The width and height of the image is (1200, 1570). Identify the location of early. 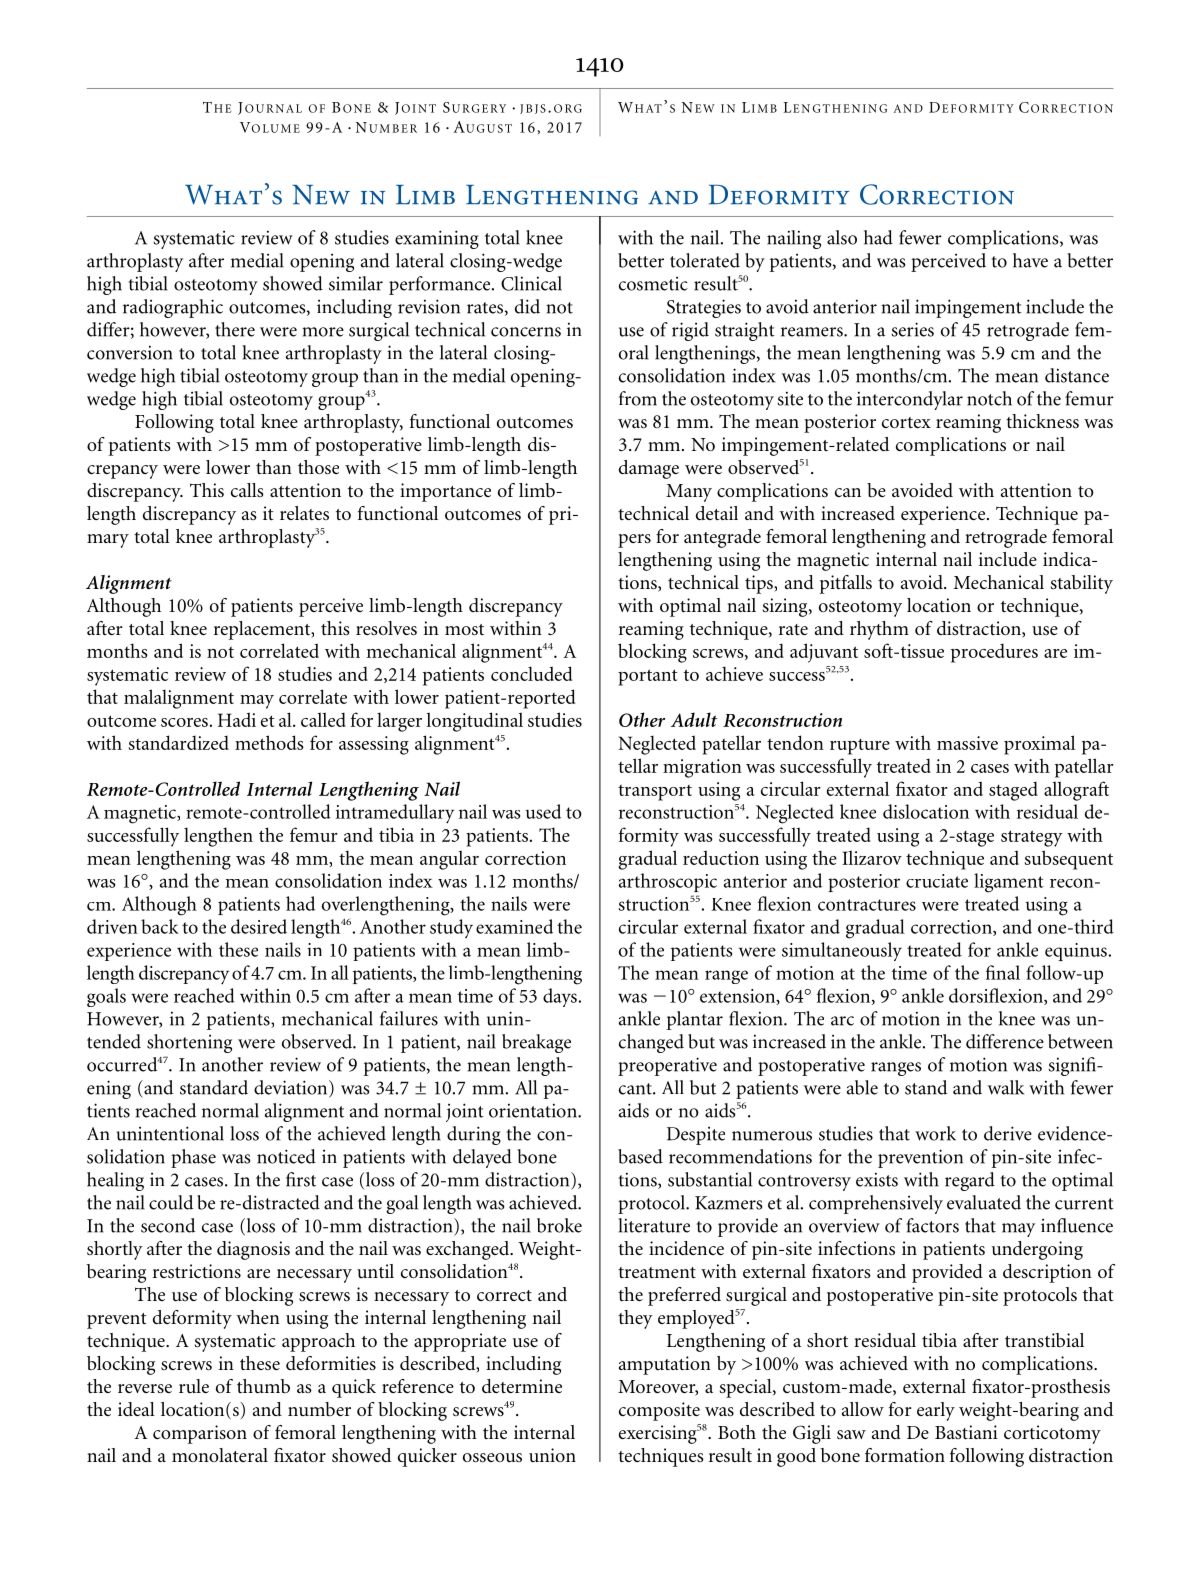
(936, 1411).
